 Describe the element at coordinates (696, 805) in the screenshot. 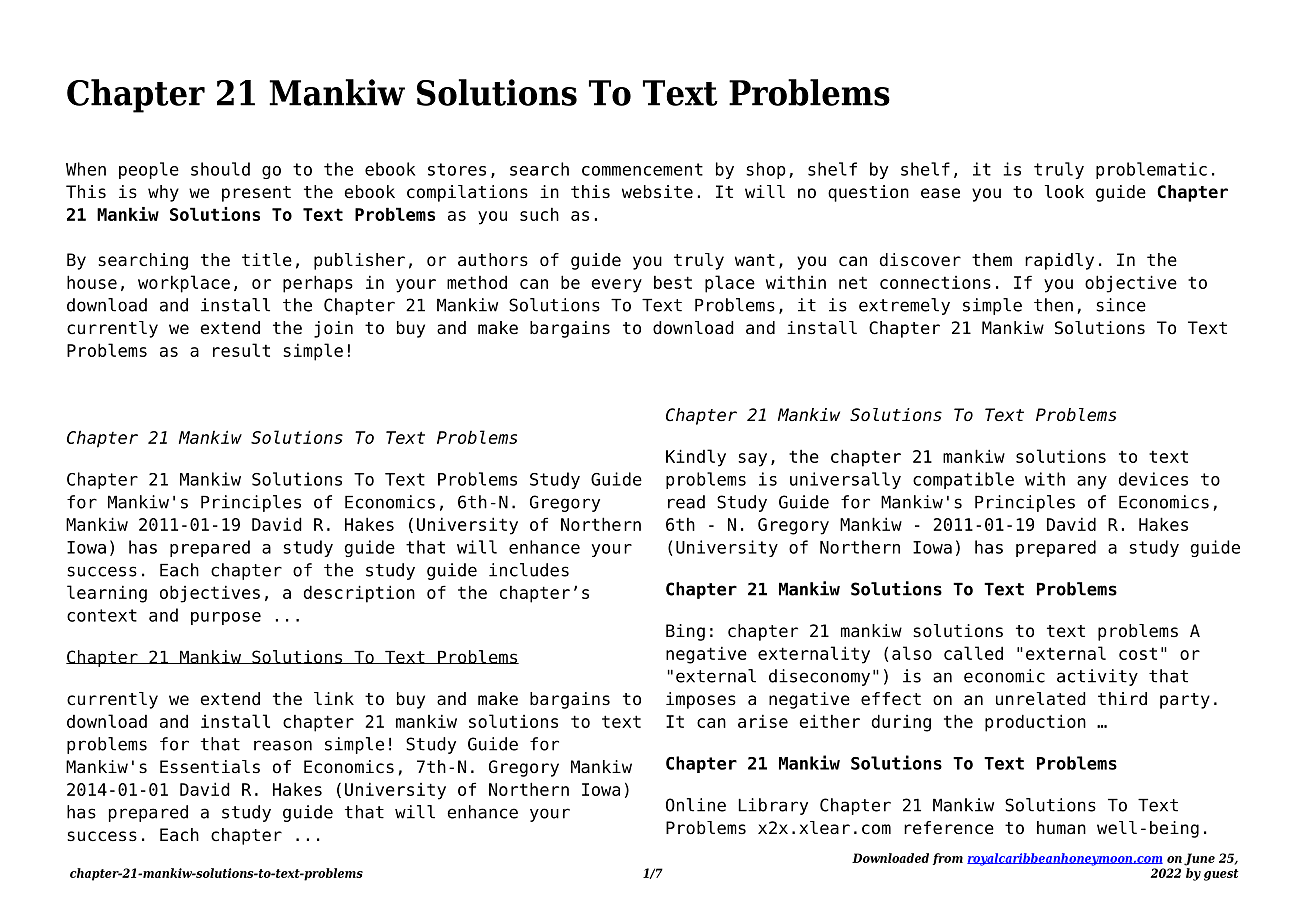

I see `Online` at that location.
